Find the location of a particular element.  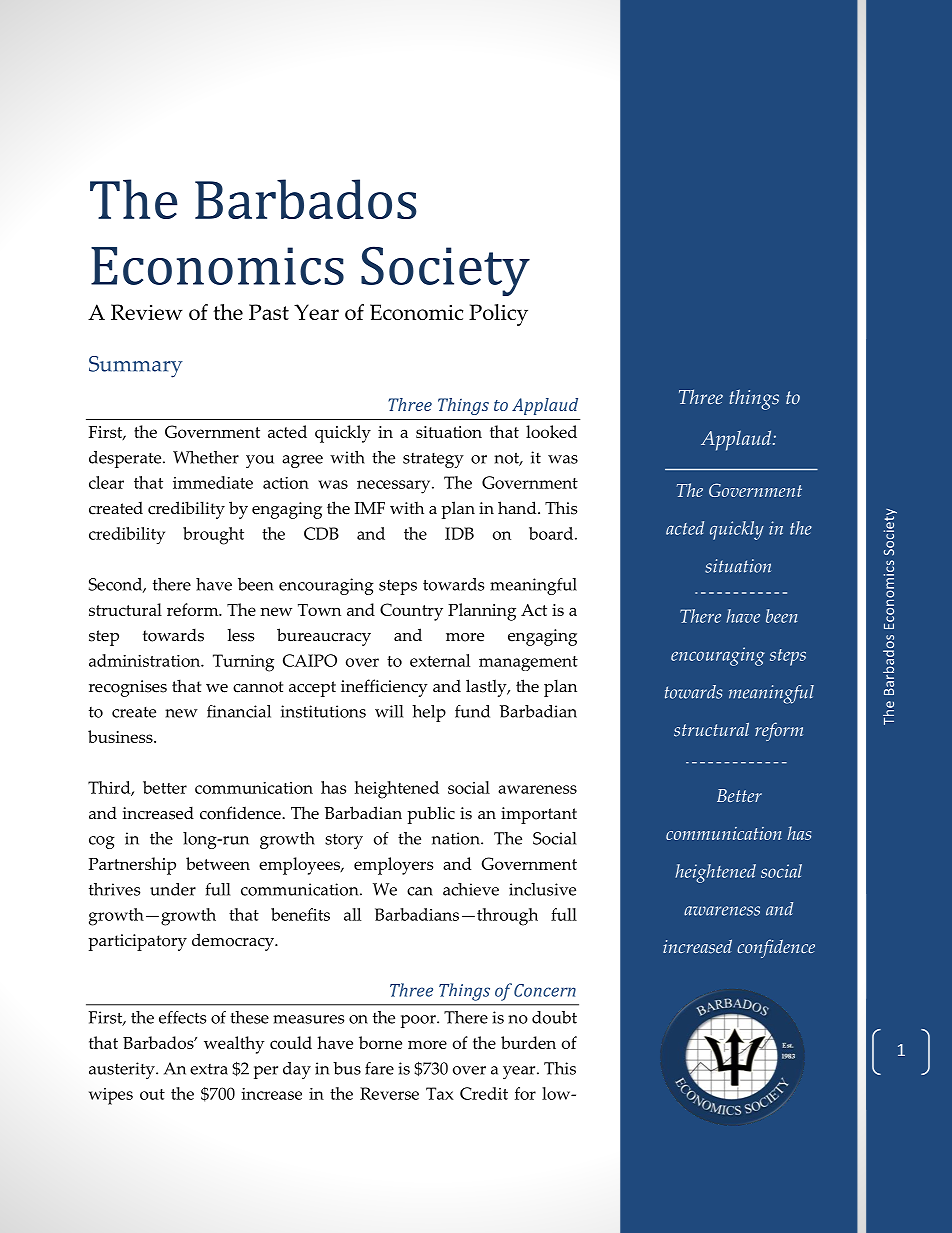

out is located at coordinates (152, 1094).
